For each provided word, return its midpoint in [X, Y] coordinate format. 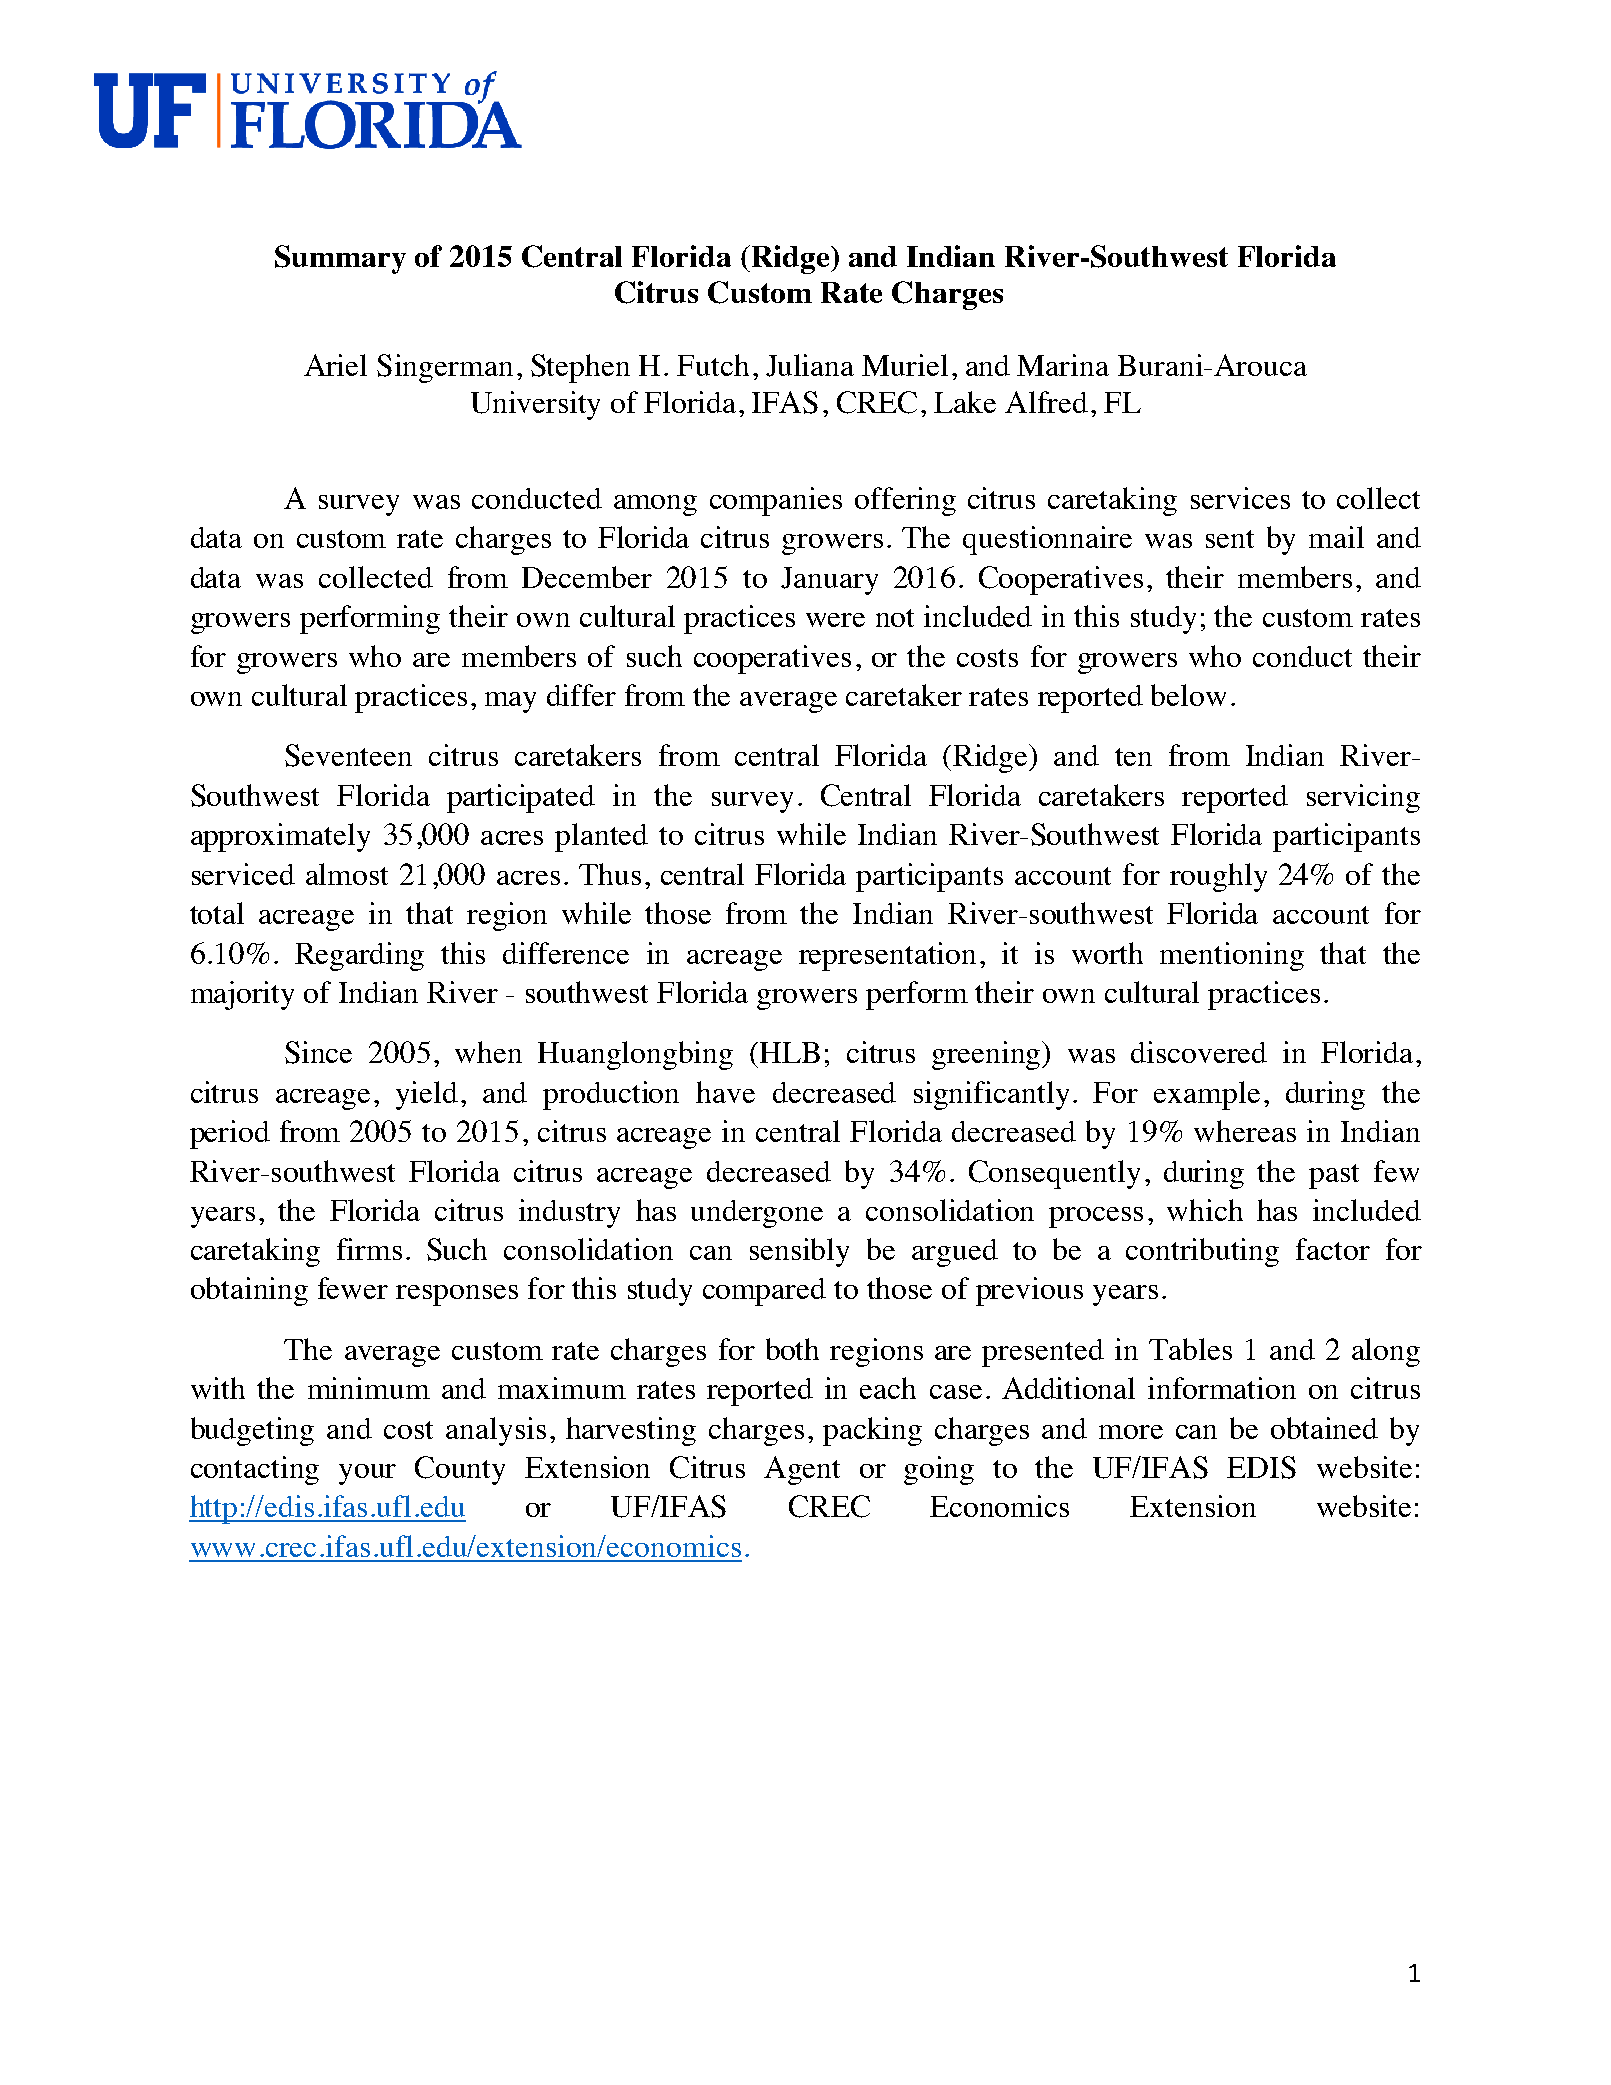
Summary [340, 259]
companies [776, 501]
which [1205, 1210]
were [835, 620]
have [725, 1092]
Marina [1063, 365]
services [1240, 498]
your [367, 1474]
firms [369, 1249]
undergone [757, 1214]
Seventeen [348, 755]
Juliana [810, 365]
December [587, 577]
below [1188, 695]
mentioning [1232, 956]
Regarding [359, 956]
